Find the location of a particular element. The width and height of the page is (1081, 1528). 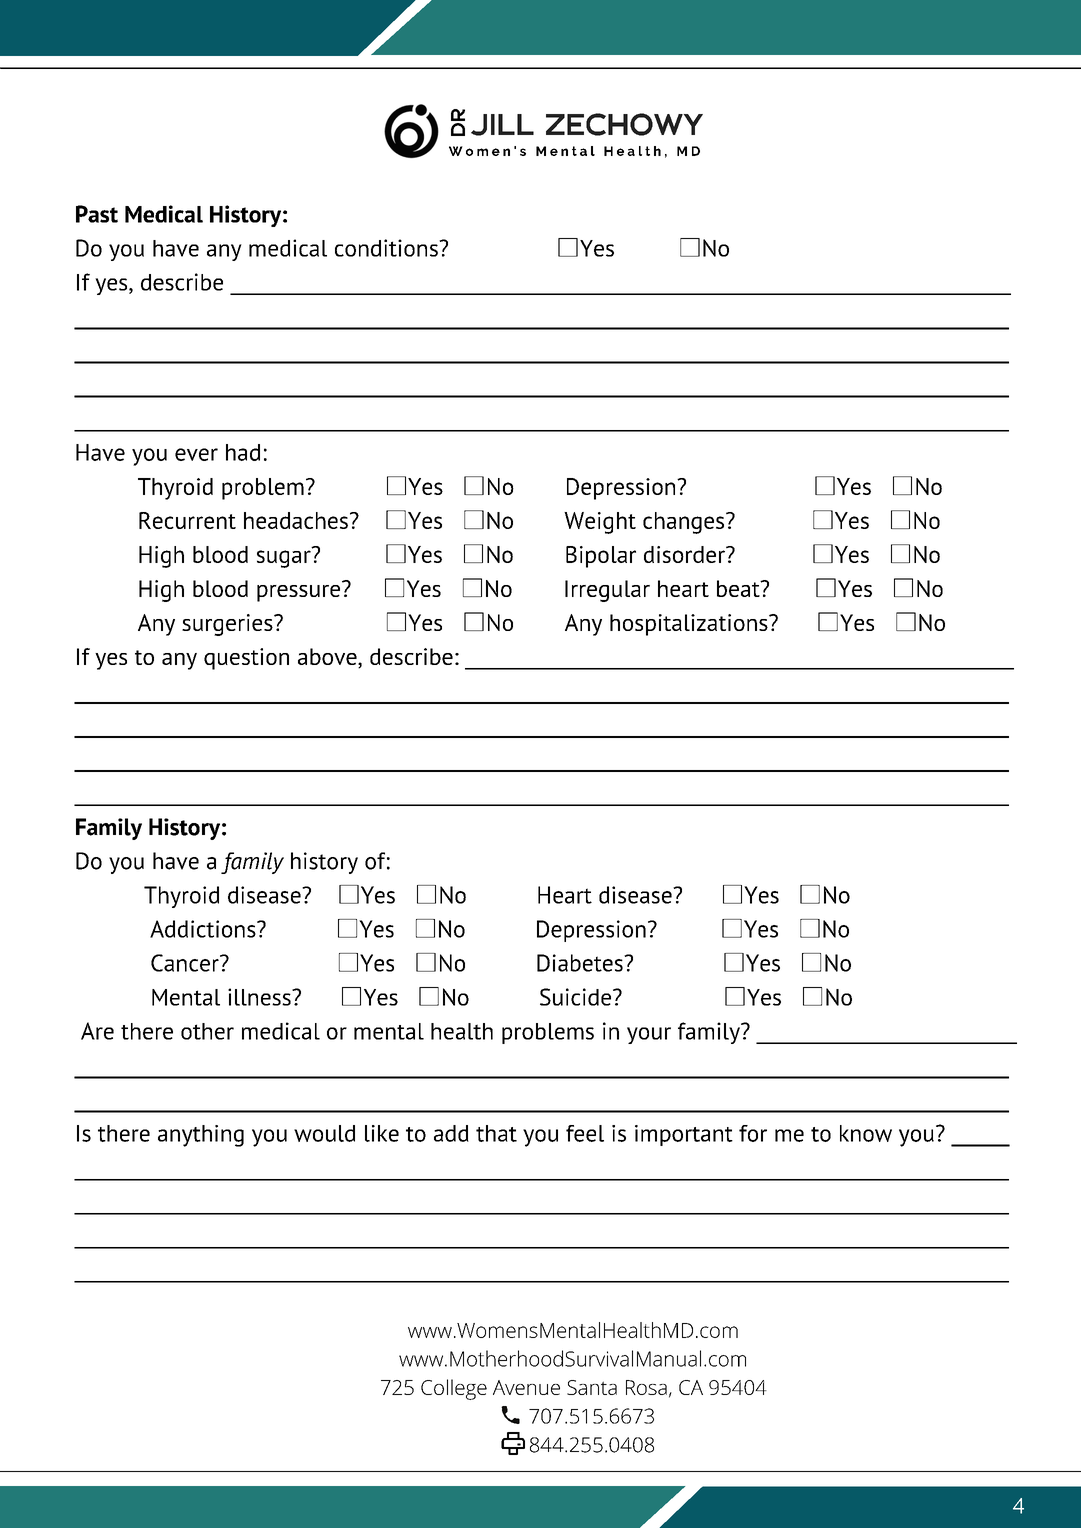

Avenue is located at coordinates (526, 1387).
